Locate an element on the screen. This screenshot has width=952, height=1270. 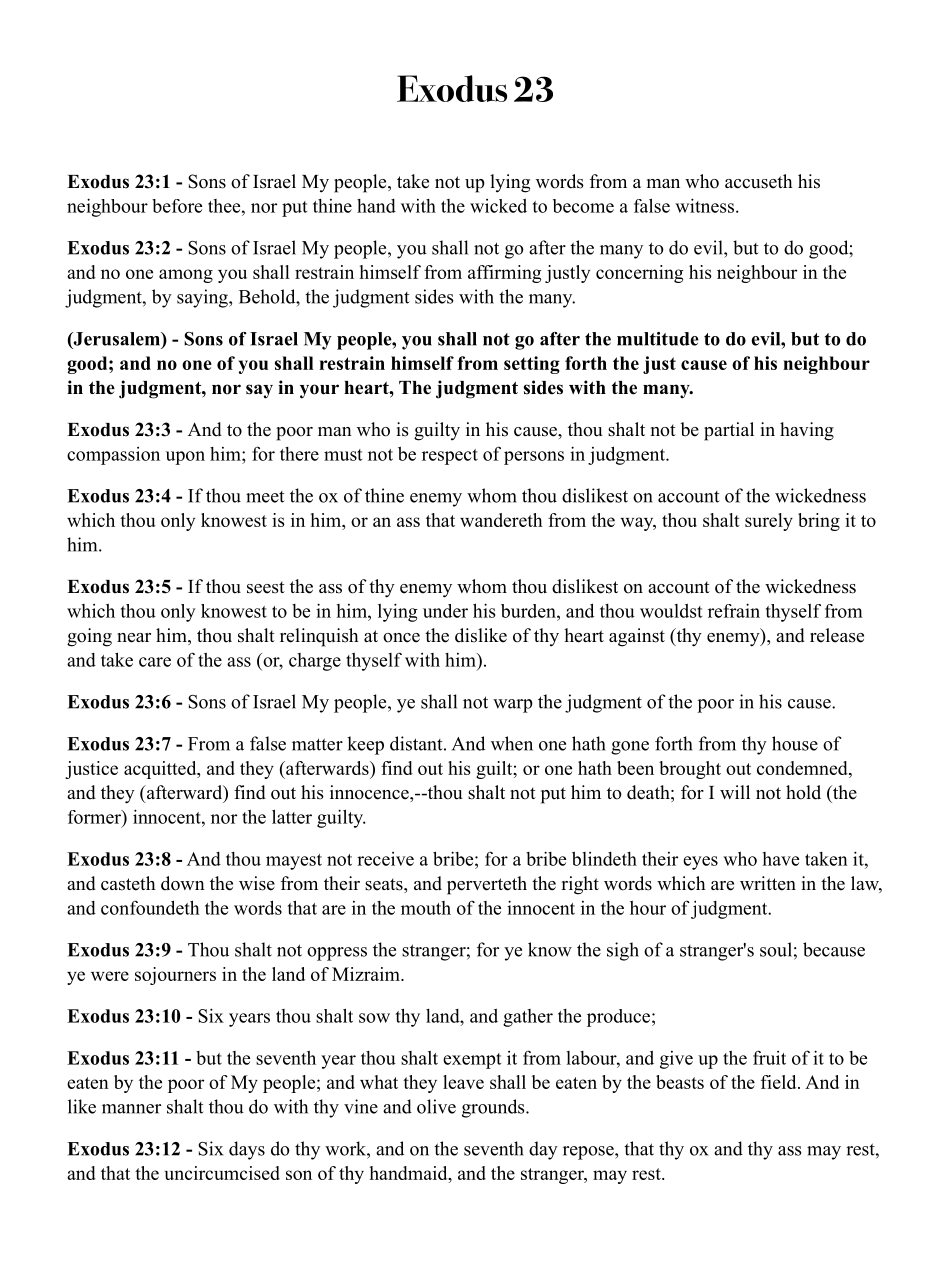
acquitted is located at coordinates (161, 770).
